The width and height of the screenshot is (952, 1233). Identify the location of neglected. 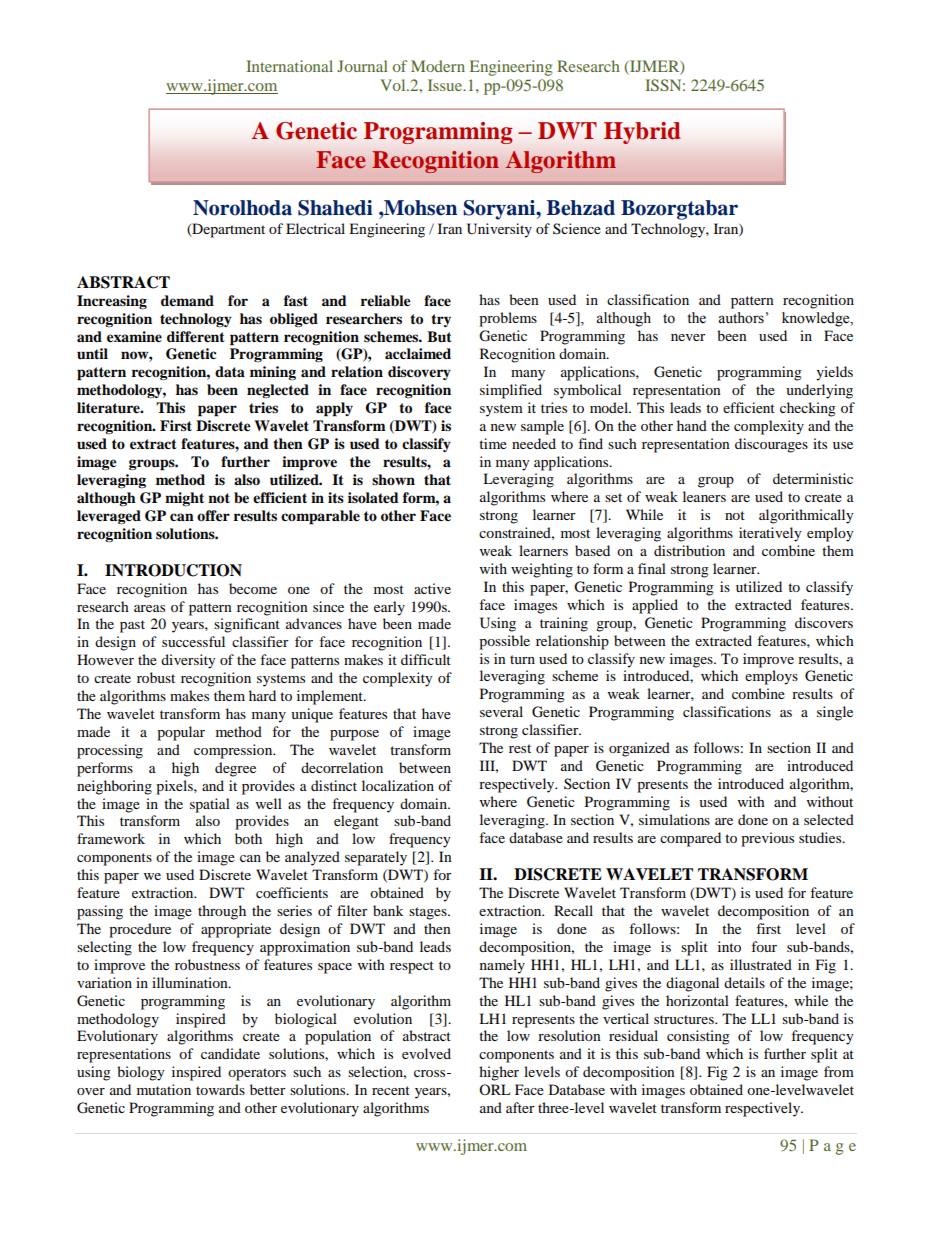
(278, 391).
